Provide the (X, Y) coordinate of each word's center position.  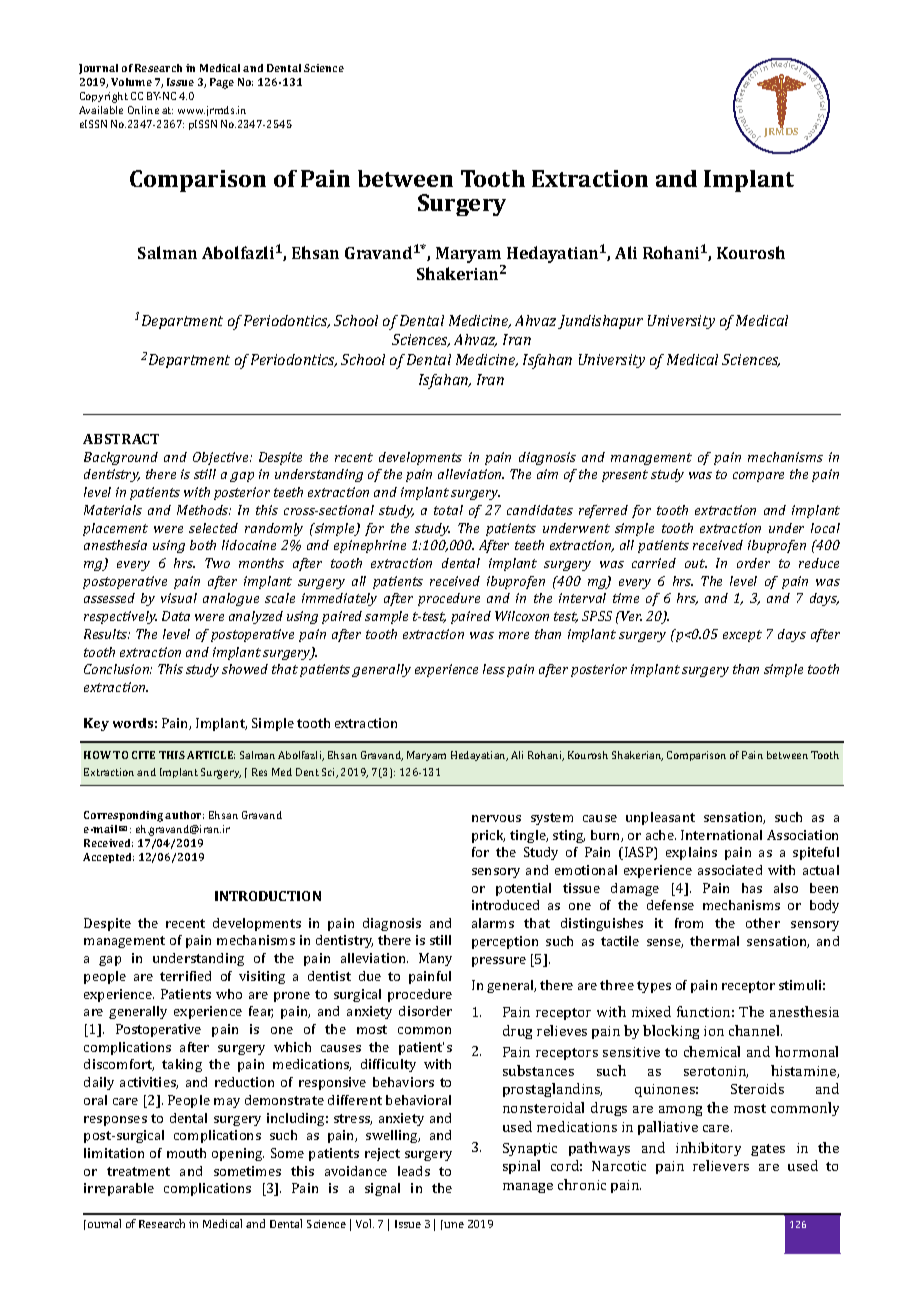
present (625, 476)
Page (222, 83)
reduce (819, 563)
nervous (496, 818)
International (721, 835)
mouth (186, 1153)
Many (435, 959)
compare (758, 477)
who (229, 994)
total (448, 510)
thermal (714, 941)
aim (547, 474)
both (203, 545)
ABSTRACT (121, 439)
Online (143, 110)
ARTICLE (211, 755)
